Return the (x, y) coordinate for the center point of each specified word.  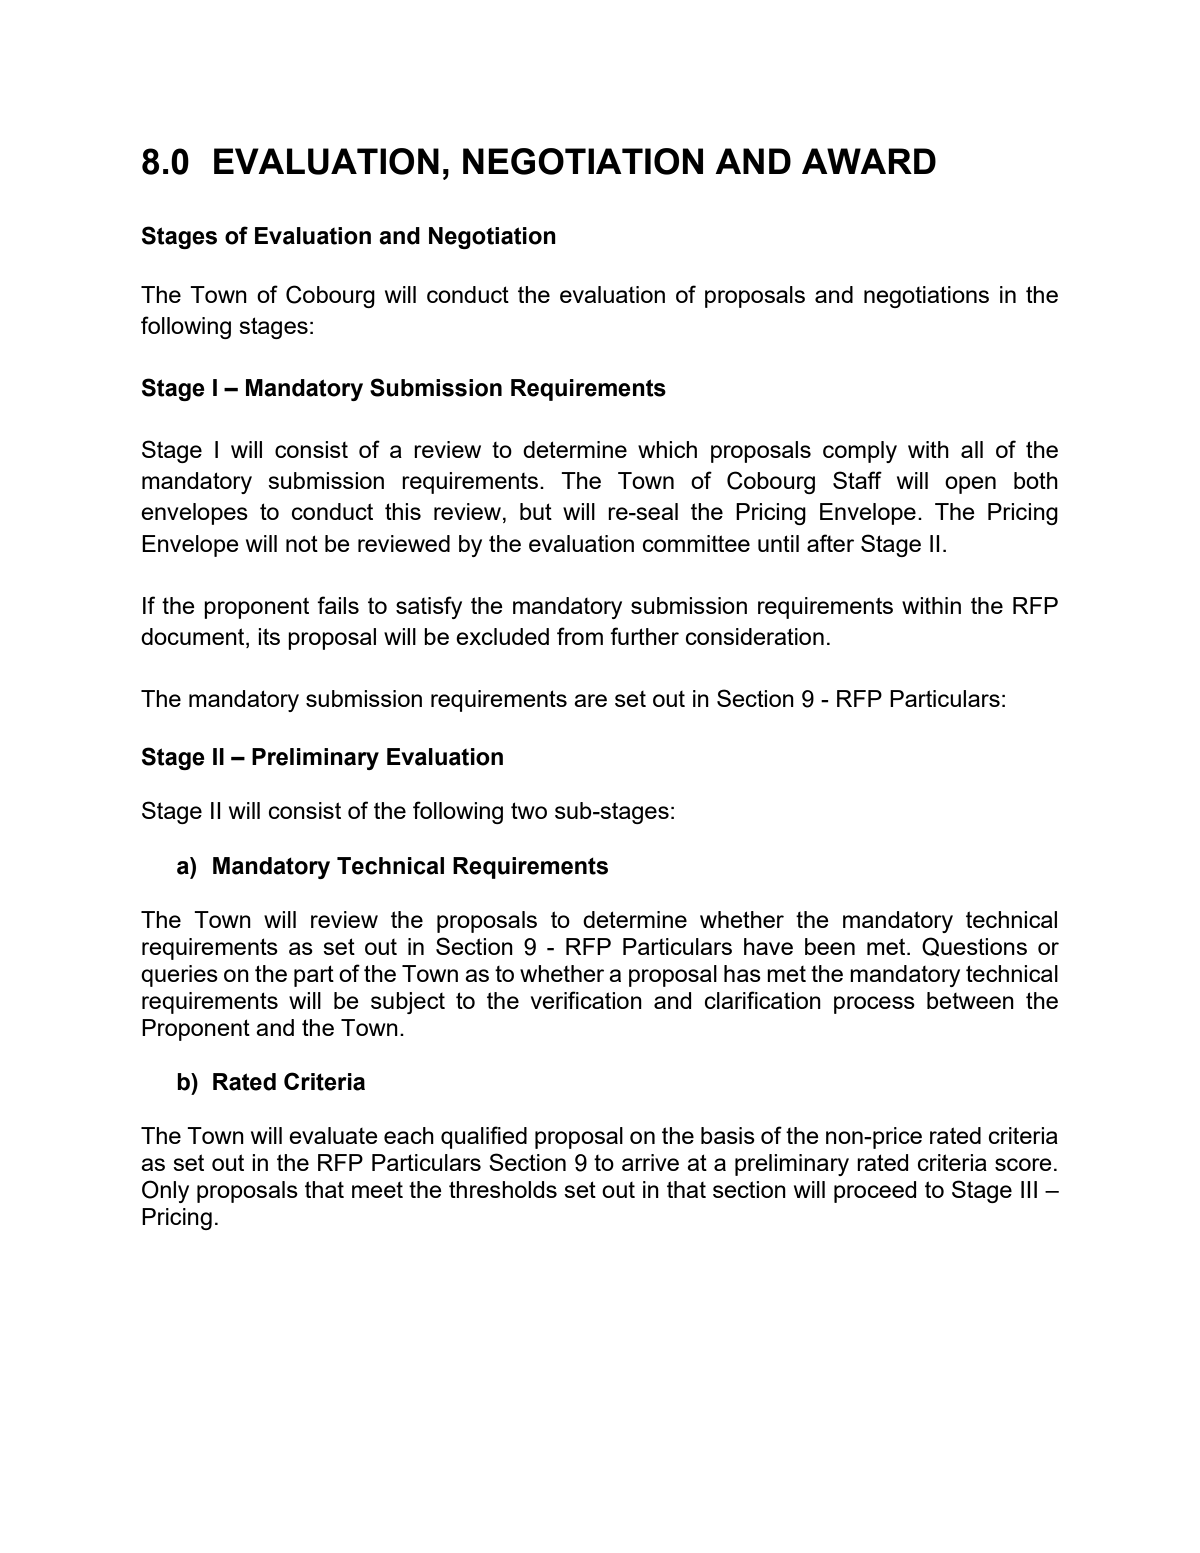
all (972, 449)
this (403, 511)
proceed (875, 1192)
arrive (650, 1162)
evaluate (333, 1135)
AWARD (869, 161)
